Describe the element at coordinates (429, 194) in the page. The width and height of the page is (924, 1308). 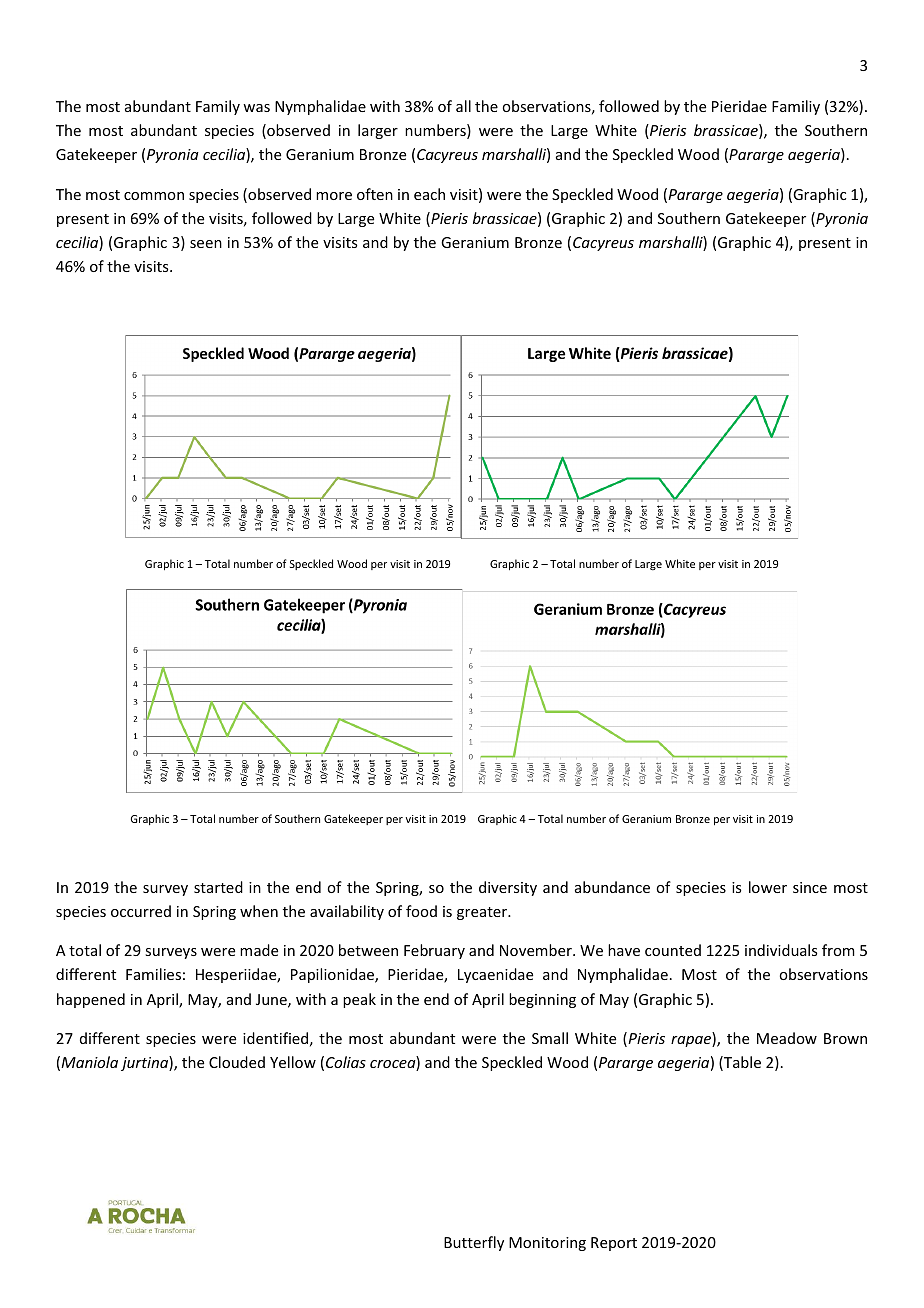
I see `each` at that location.
